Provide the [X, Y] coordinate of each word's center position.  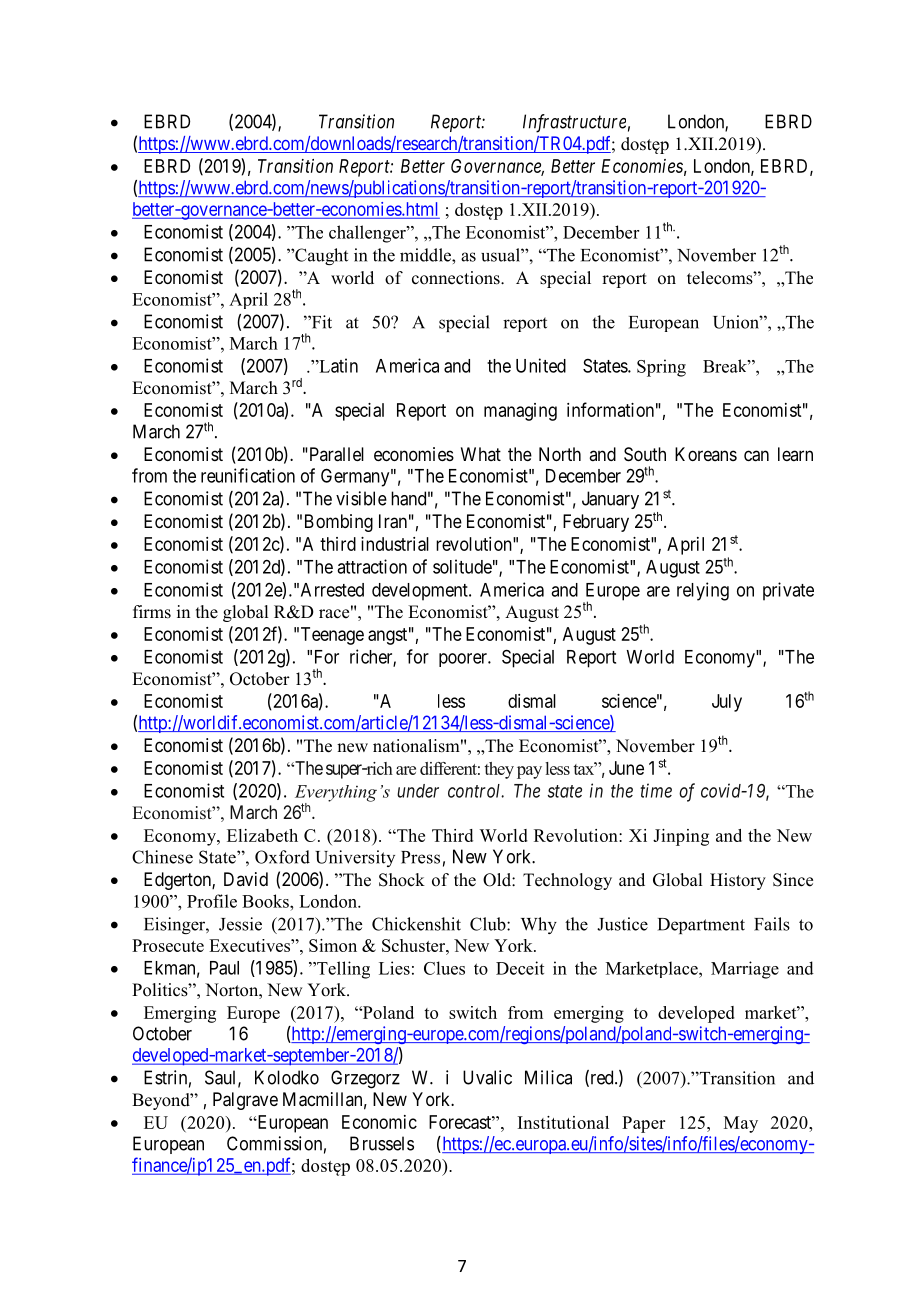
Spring [661, 368]
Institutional [563, 1122]
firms [152, 612]
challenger [368, 234]
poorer [464, 660]
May [741, 1124]
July [727, 703]
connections [457, 278]
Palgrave [245, 1101]
